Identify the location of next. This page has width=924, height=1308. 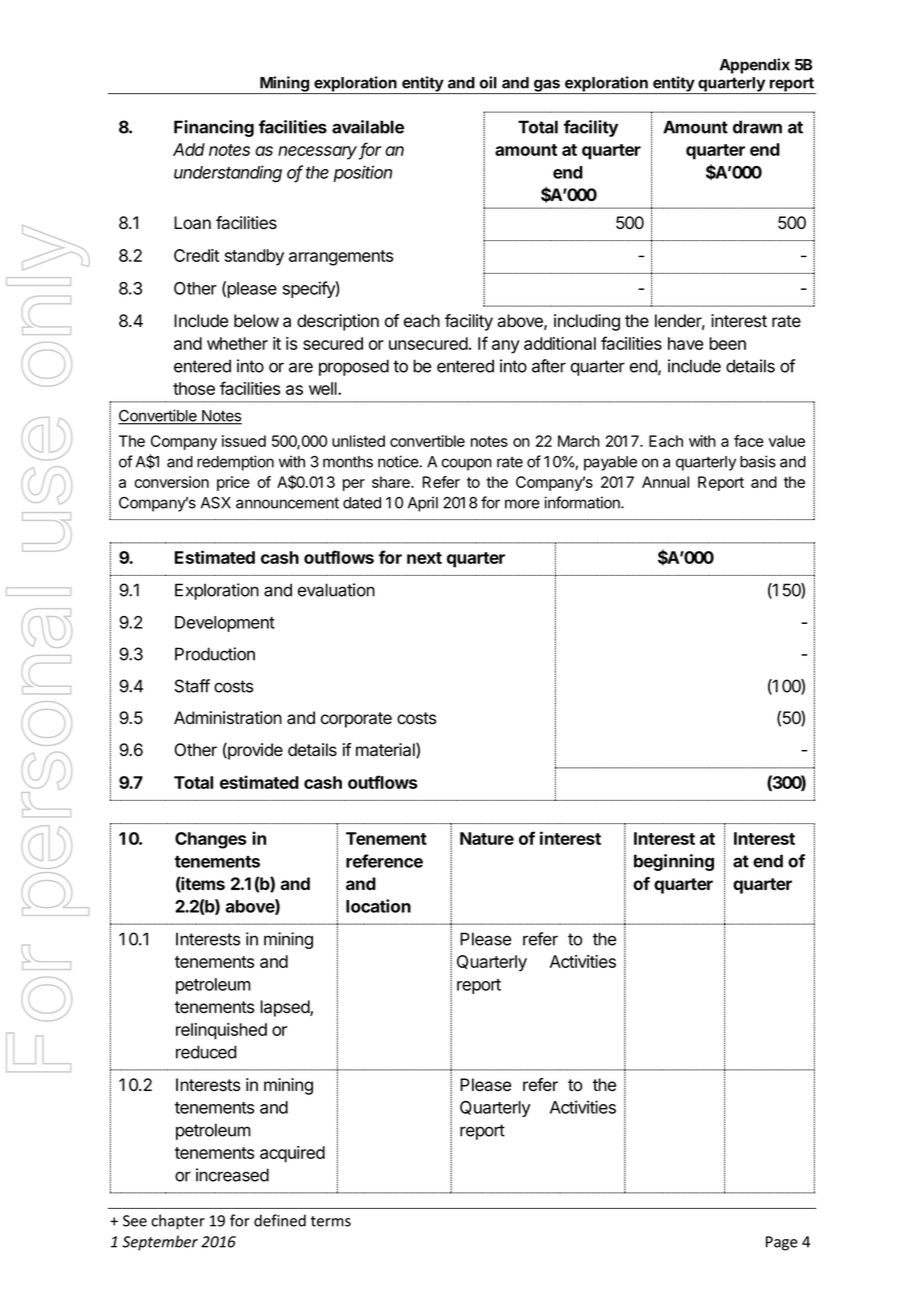
(424, 558).
